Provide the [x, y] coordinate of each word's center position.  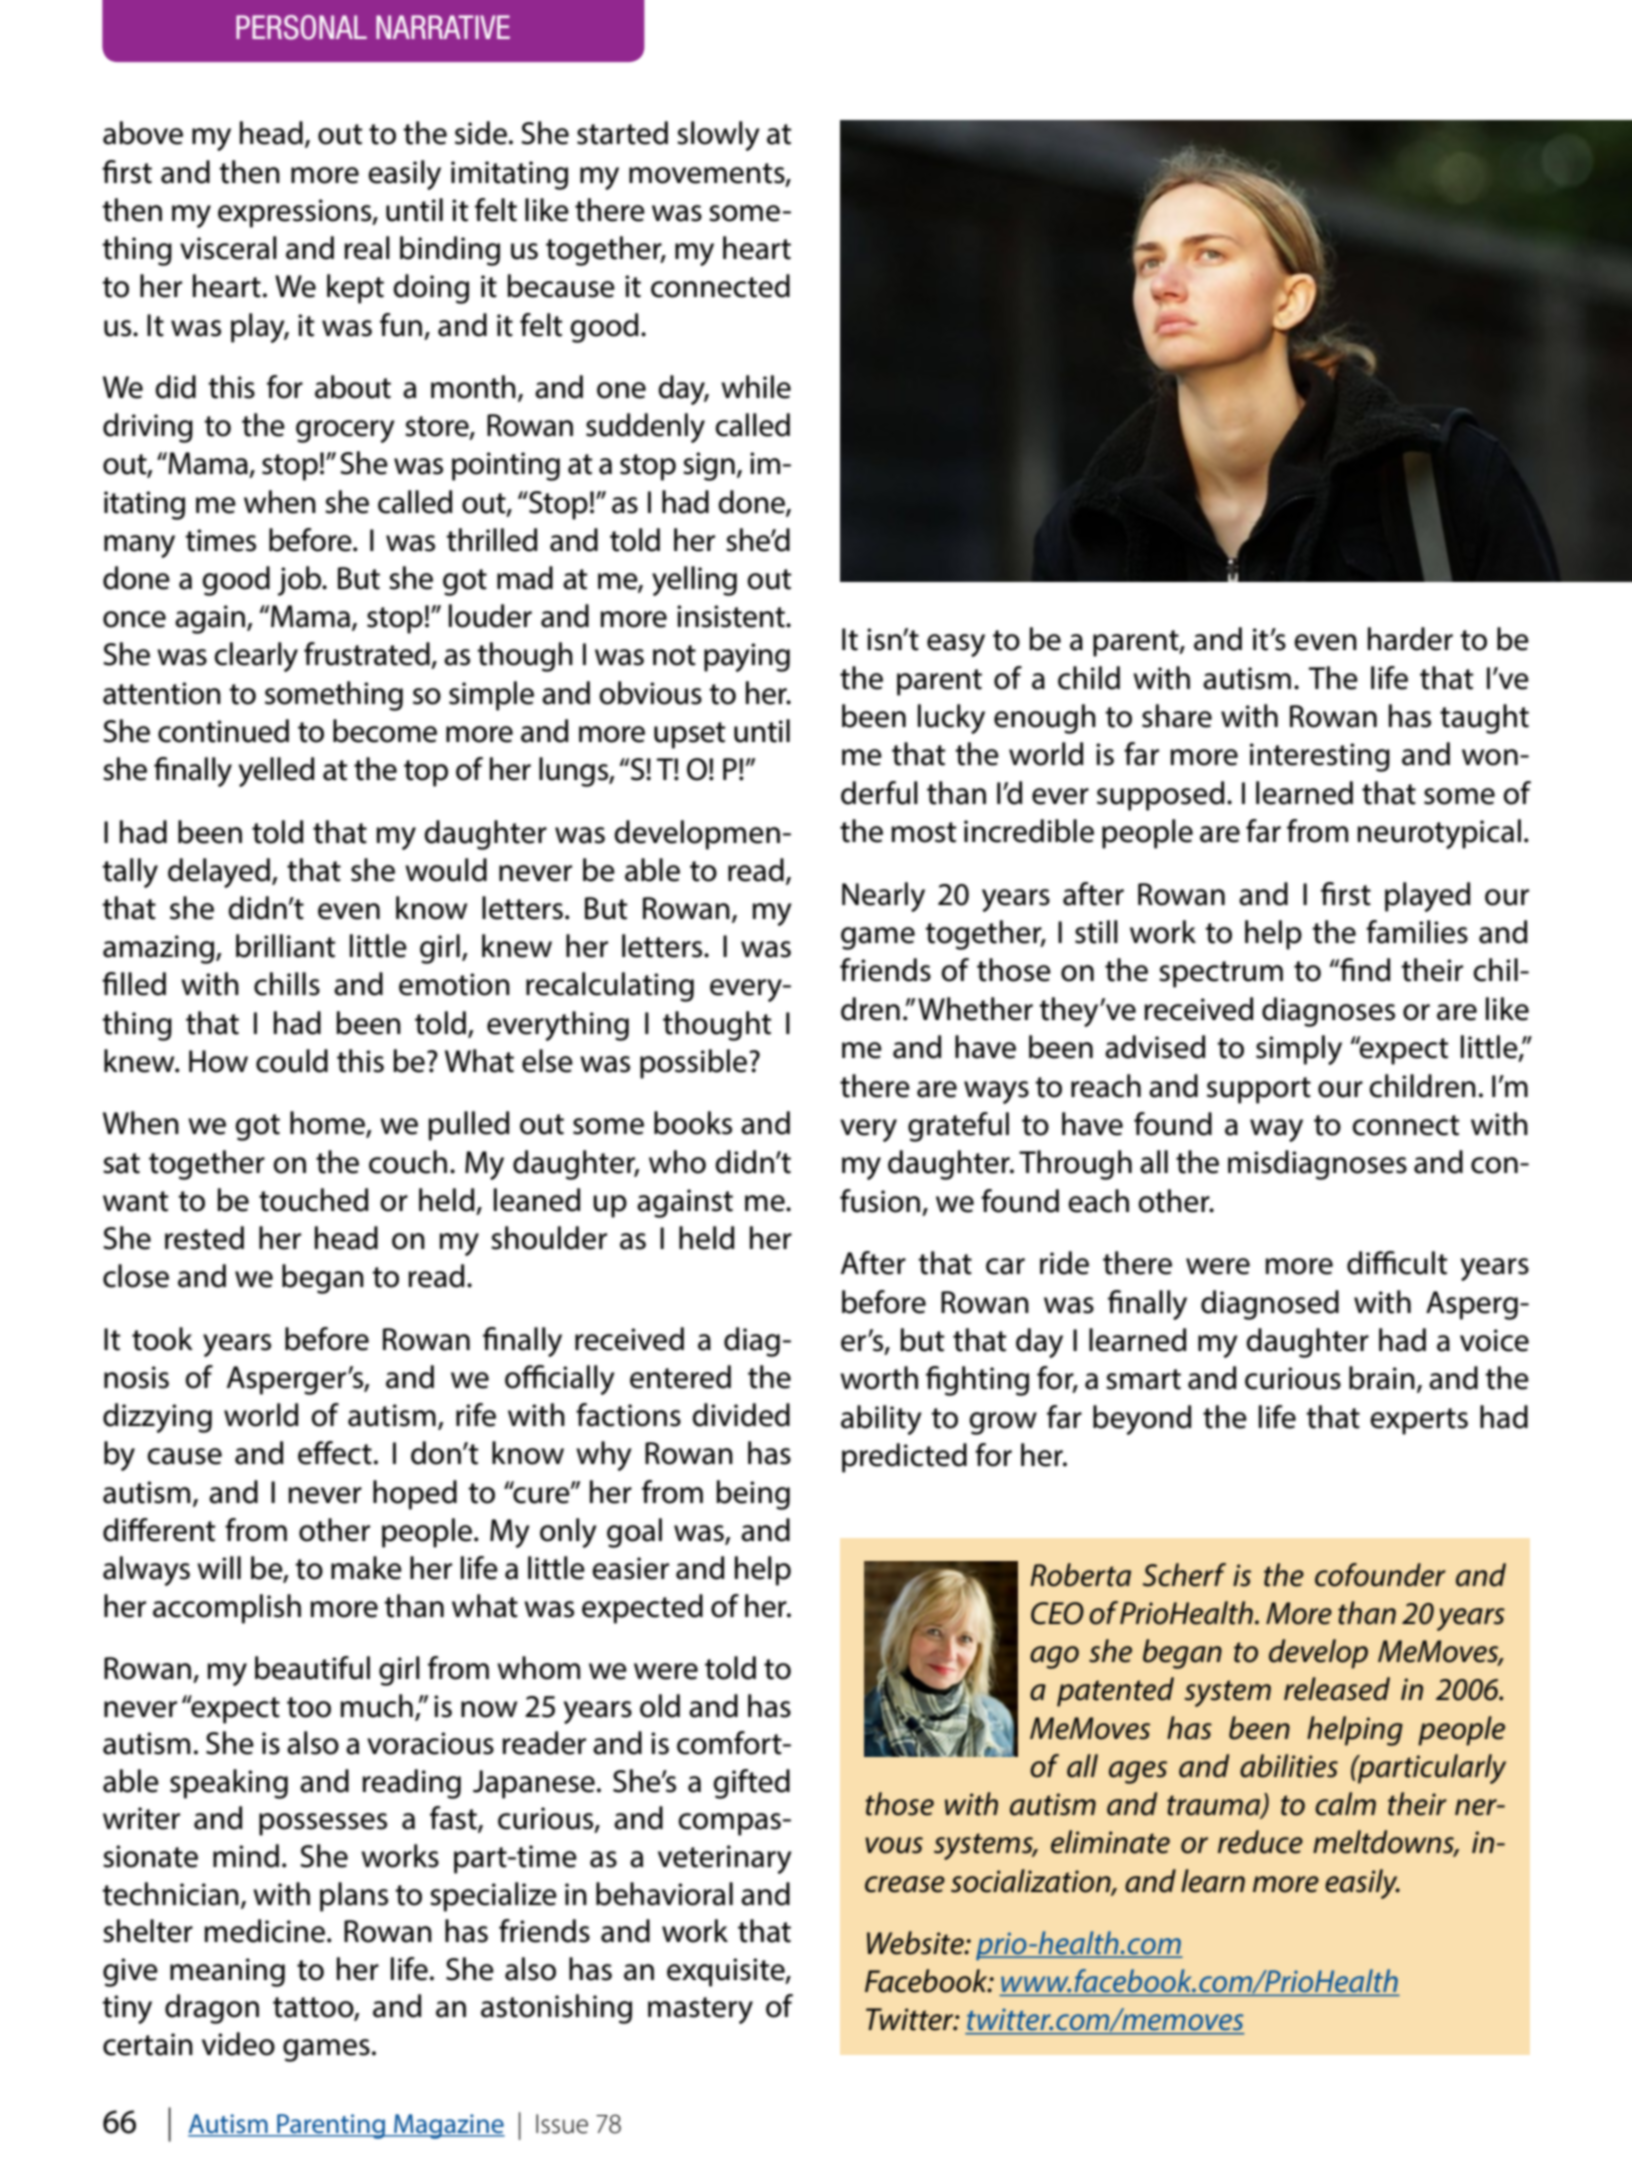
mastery [700, 2010]
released [1337, 1689]
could [292, 1061]
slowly [718, 136]
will [219, 1567]
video [238, 2044]
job [301, 581]
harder [1410, 639]
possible [695, 1064]
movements [708, 174]
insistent [732, 616]
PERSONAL [301, 27]
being [753, 1495]
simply [1299, 1050]
